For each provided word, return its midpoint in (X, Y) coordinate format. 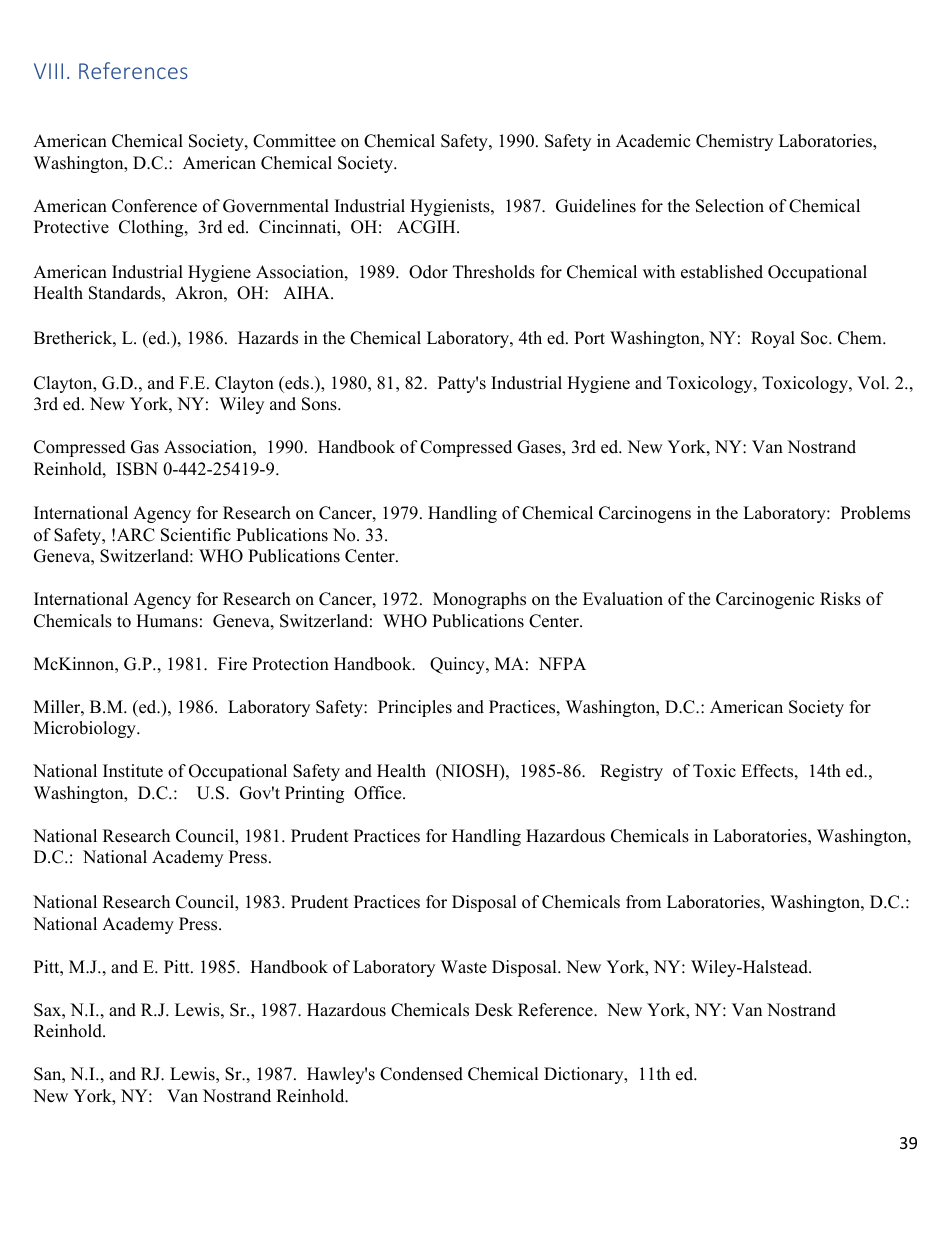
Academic (653, 141)
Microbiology (86, 729)
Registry (631, 772)
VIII (48, 71)
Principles (415, 708)
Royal (773, 339)
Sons (320, 404)
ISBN (137, 469)
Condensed (421, 1074)
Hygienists (451, 207)
